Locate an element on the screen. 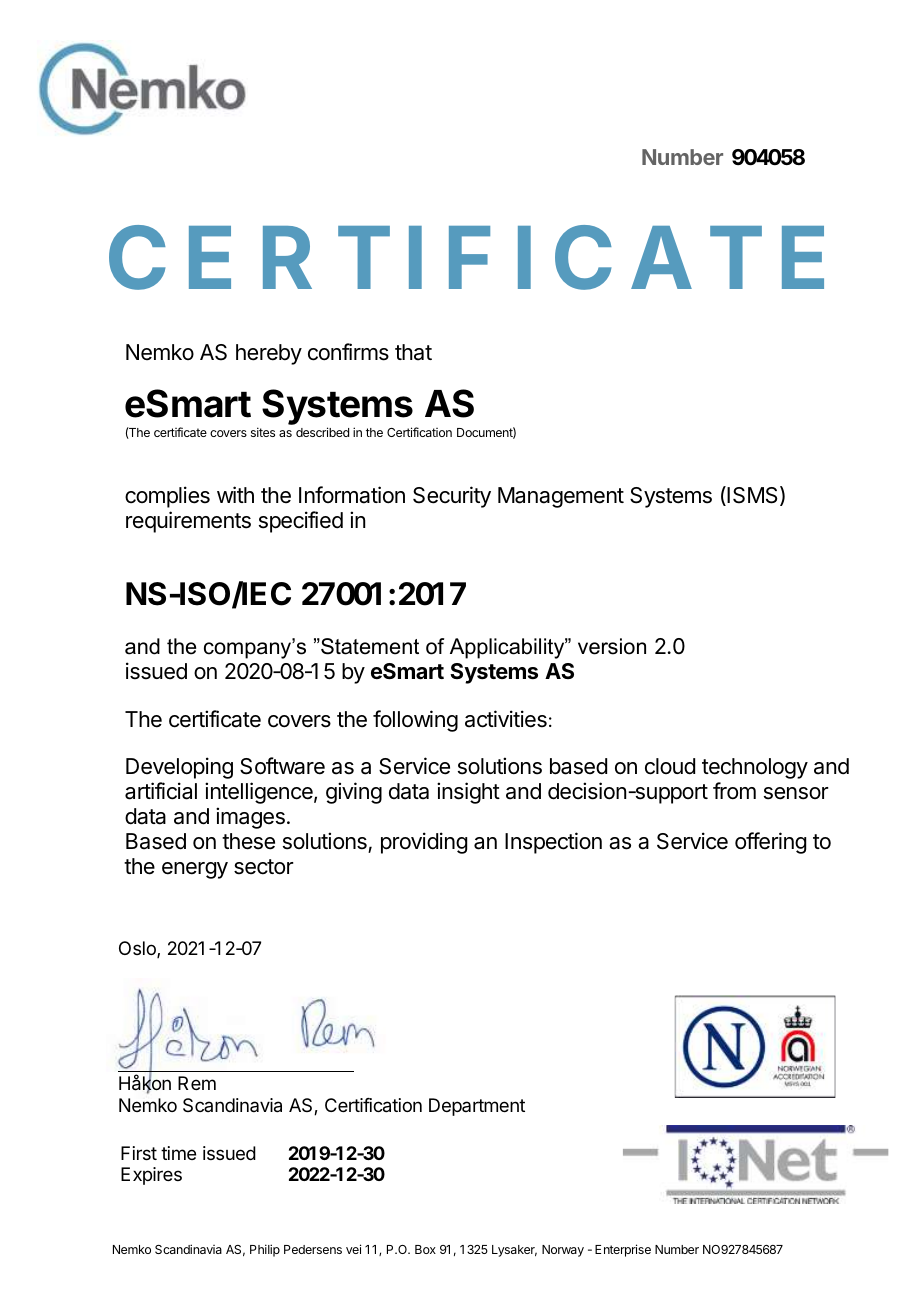 The image size is (924, 1308). that is located at coordinates (413, 352).
